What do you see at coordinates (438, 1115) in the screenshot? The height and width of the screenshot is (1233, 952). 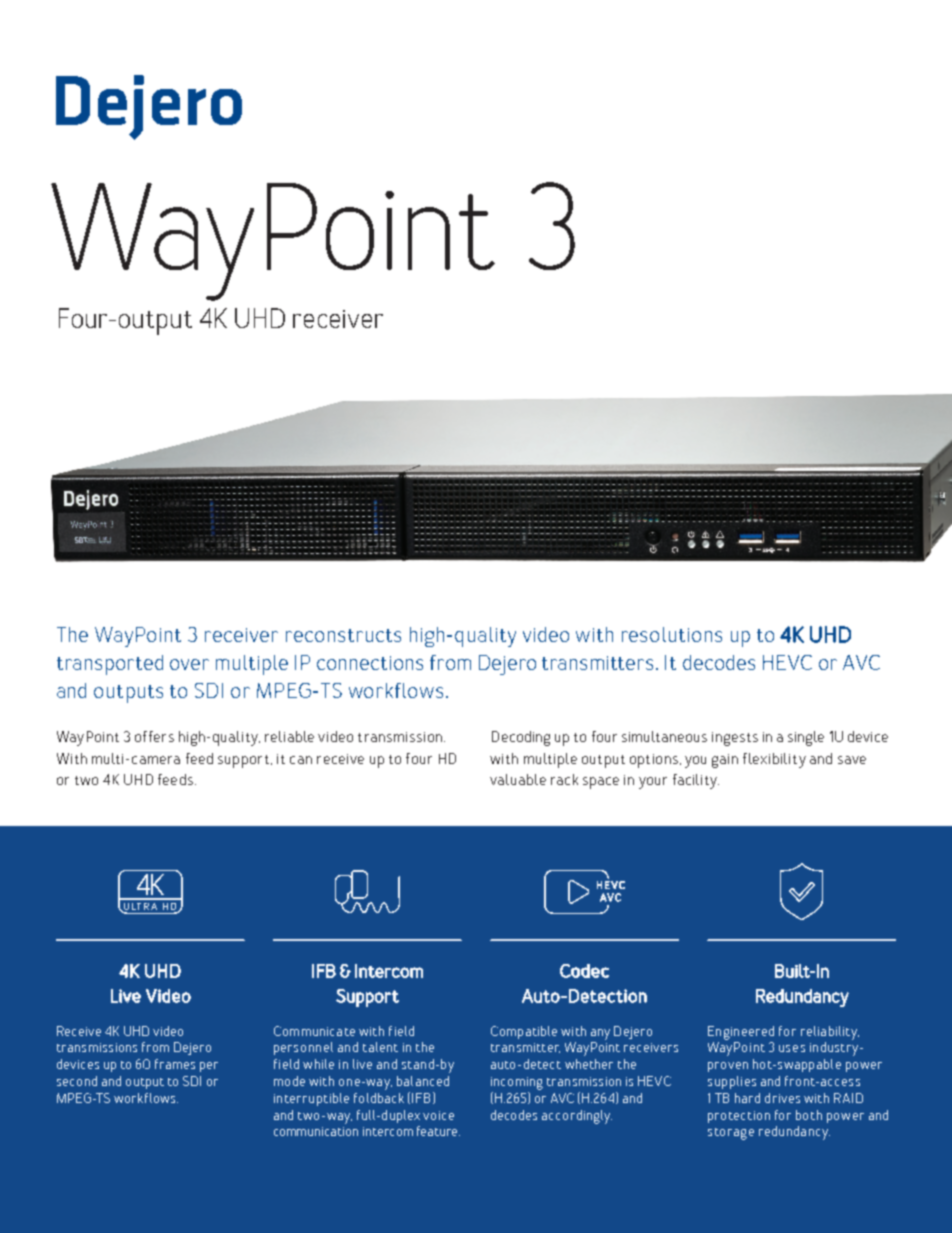 I see `voice` at bounding box center [438, 1115].
